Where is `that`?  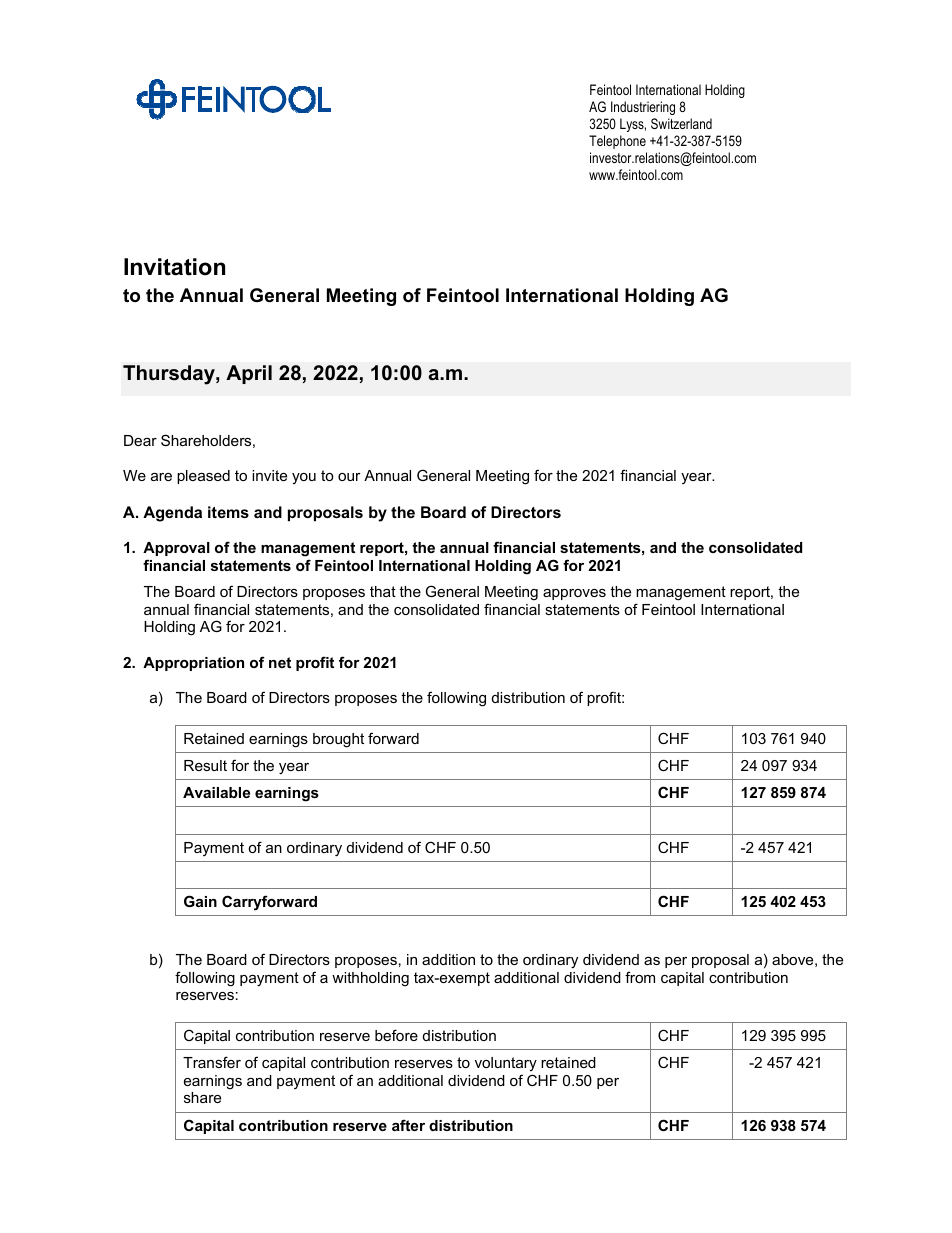
that is located at coordinates (383, 591).
